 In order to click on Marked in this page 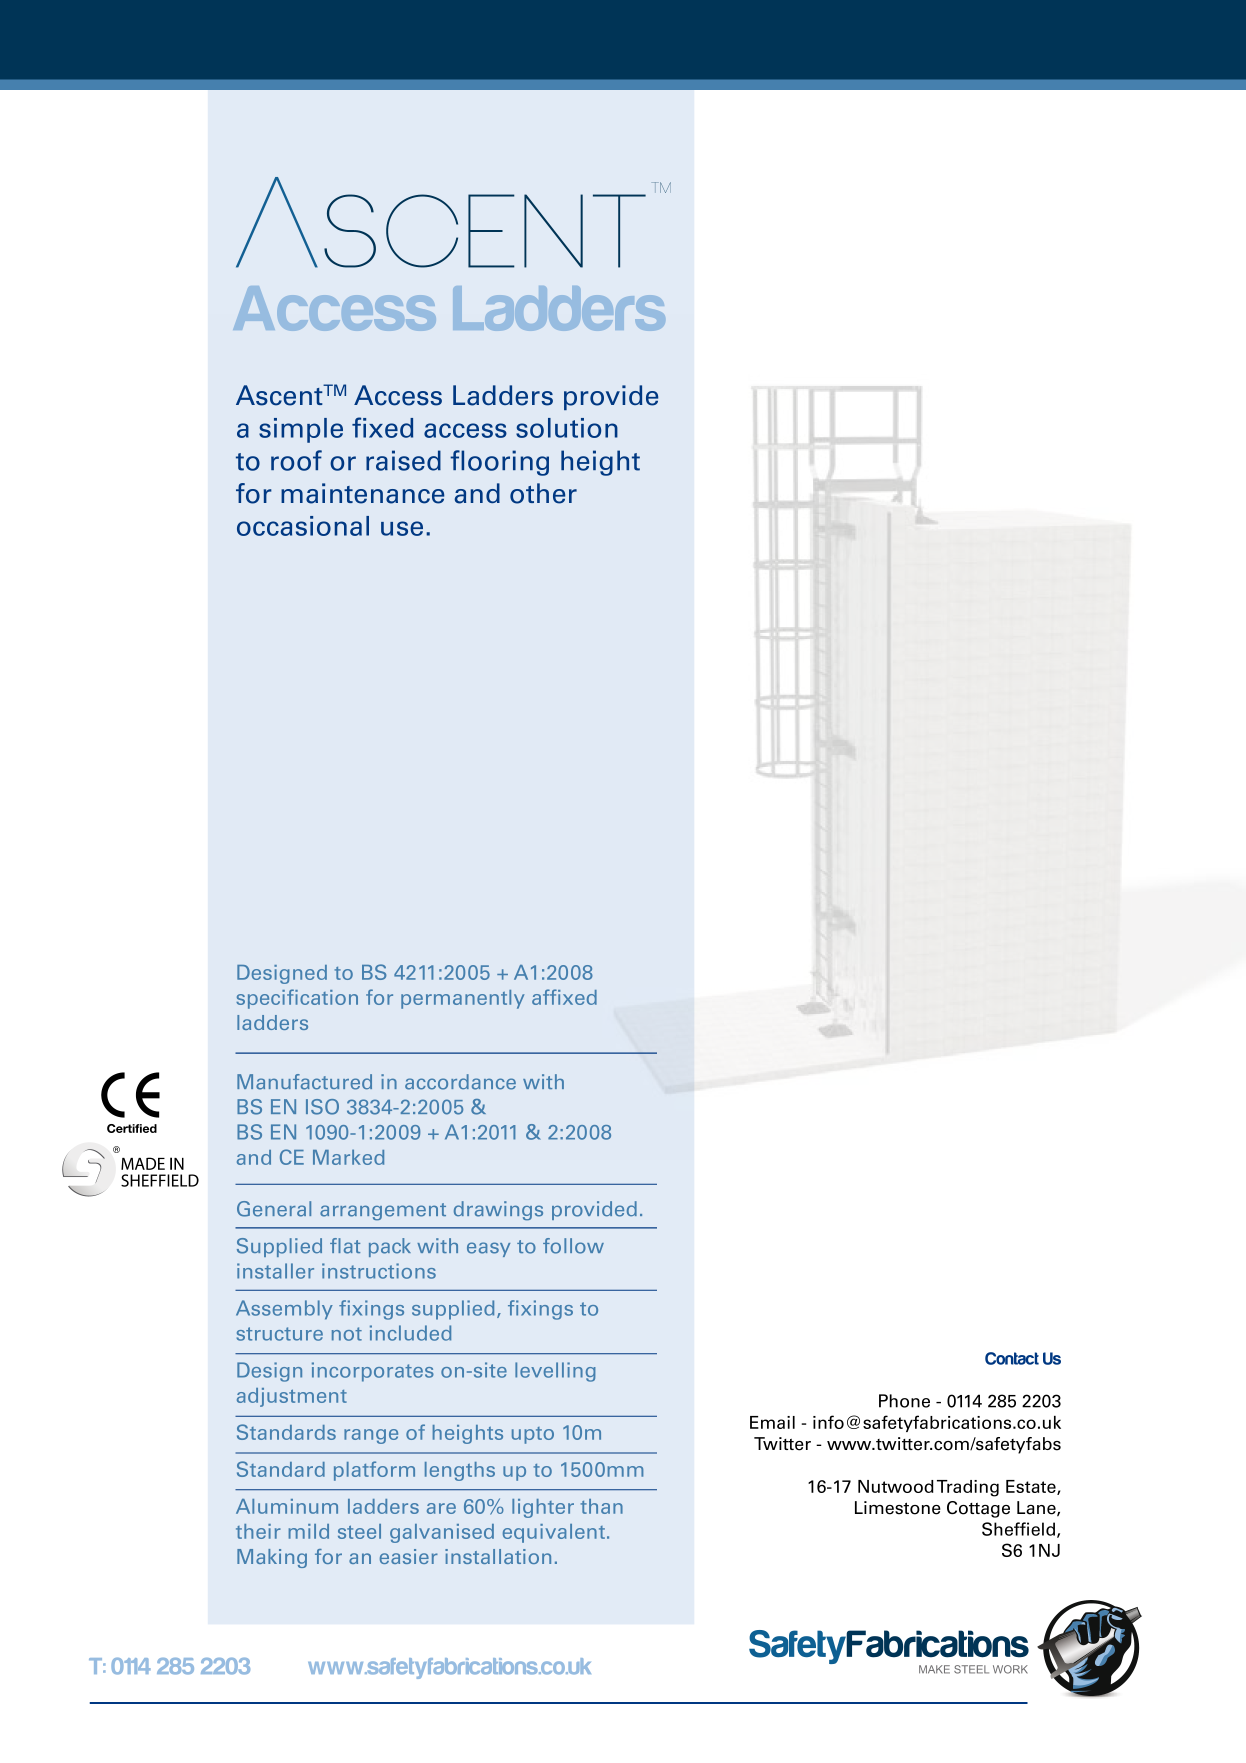, I will do `click(348, 1157)`.
